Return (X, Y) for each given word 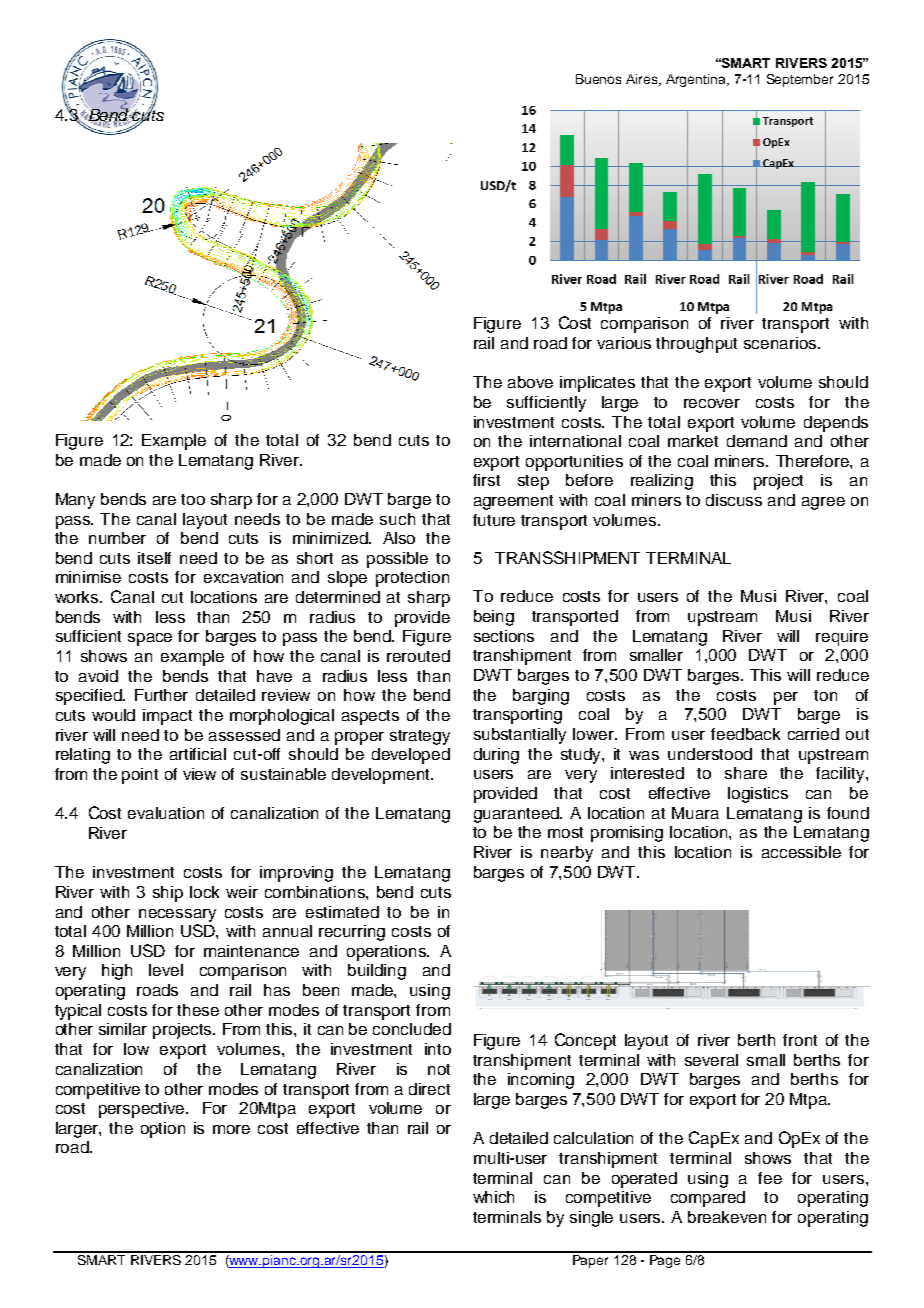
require (842, 638)
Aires (643, 80)
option (163, 1130)
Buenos (598, 79)
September (800, 80)
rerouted (418, 656)
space (150, 639)
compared (708, 1199)
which (493, 1197)
